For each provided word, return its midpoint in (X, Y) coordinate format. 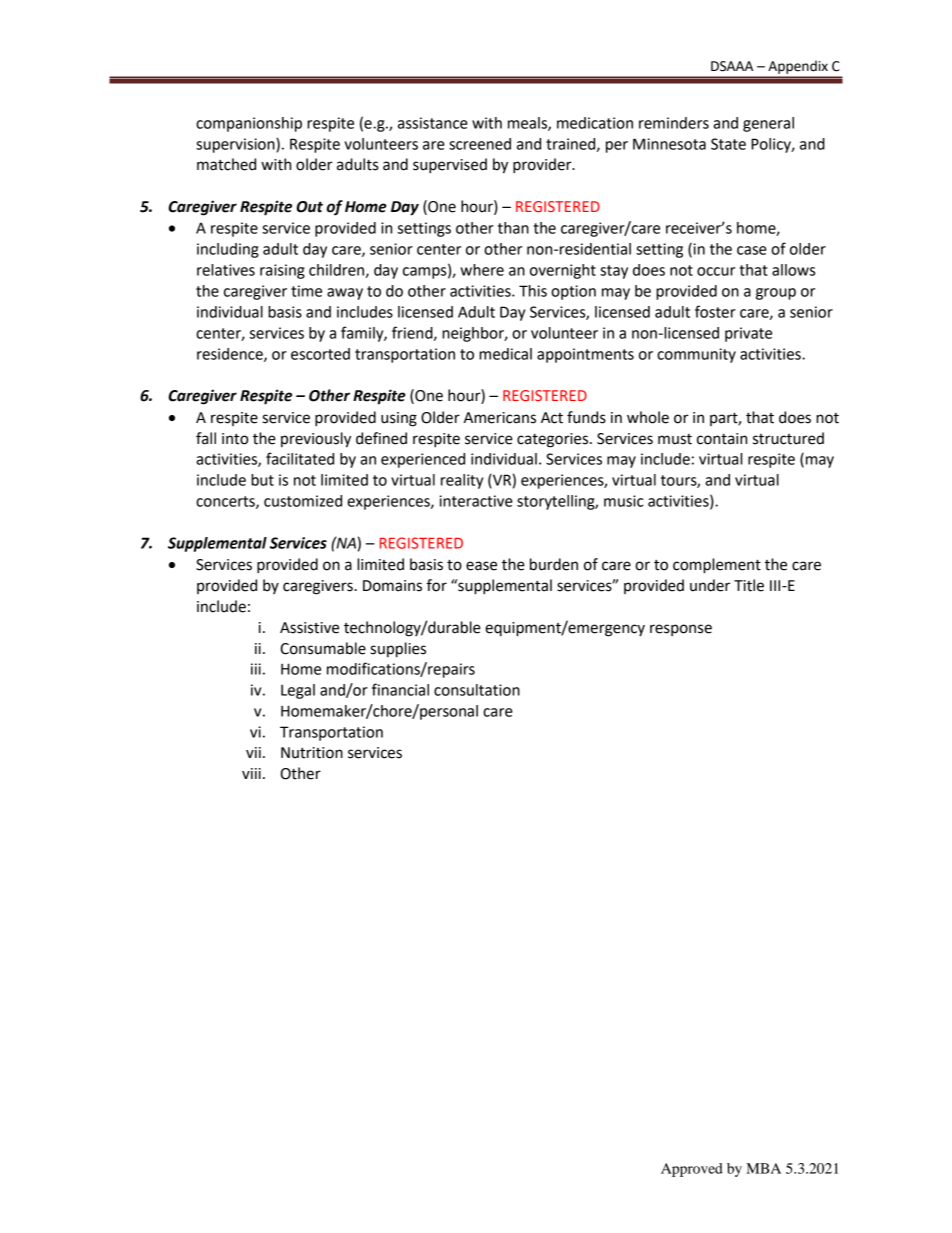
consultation (477, 690)
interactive (476, 501)
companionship (249, 124)
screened (480, 144)
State (728, 144)
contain (722, 439)
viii (251, 773)
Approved (692, 1170)
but (262, 480)
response (681, 630)
